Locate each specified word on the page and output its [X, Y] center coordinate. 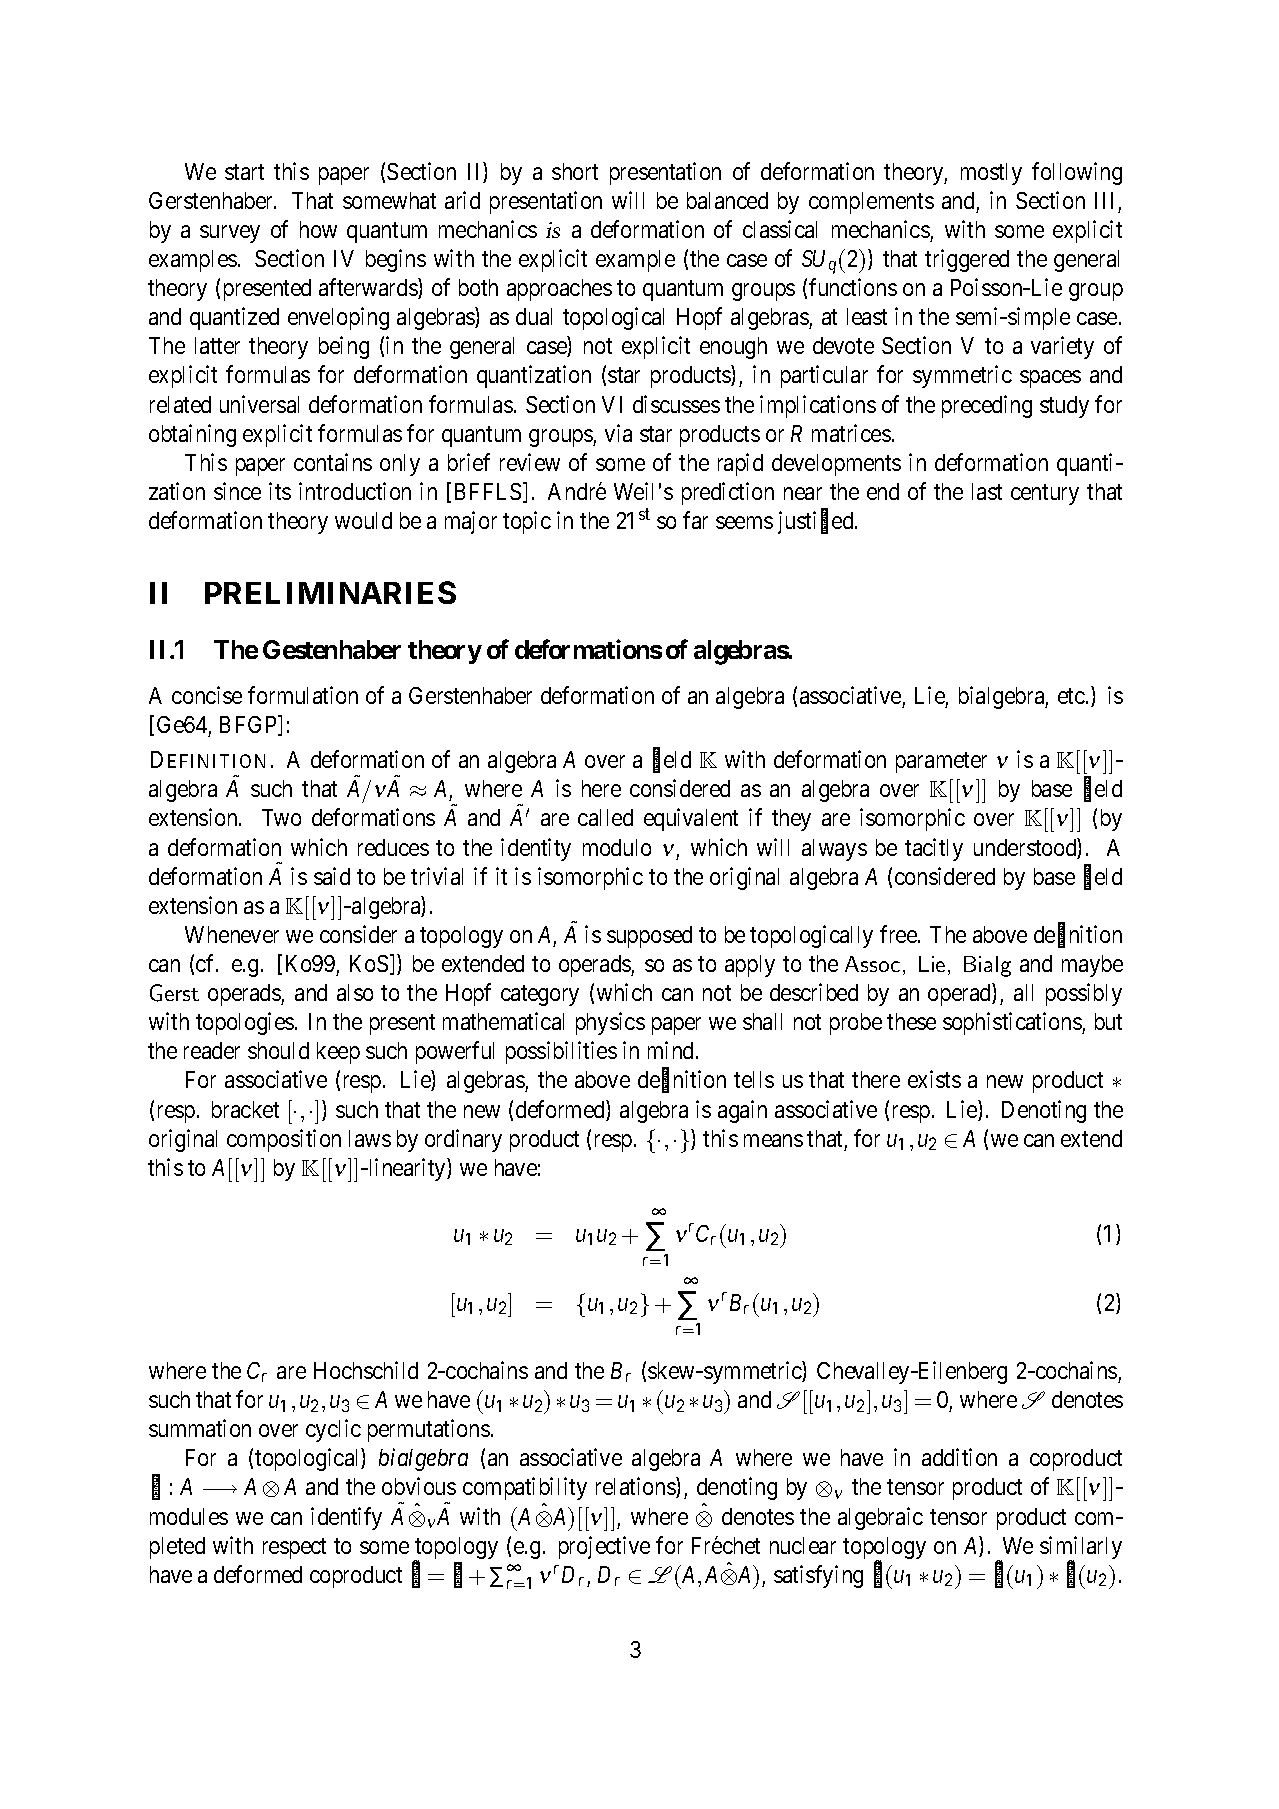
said [332, 876]
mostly [991, 174]
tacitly [934, 849]
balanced [727, 200]
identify [346, 1518]
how [318, 229]
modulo [617, 847]
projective [604, 1547]
